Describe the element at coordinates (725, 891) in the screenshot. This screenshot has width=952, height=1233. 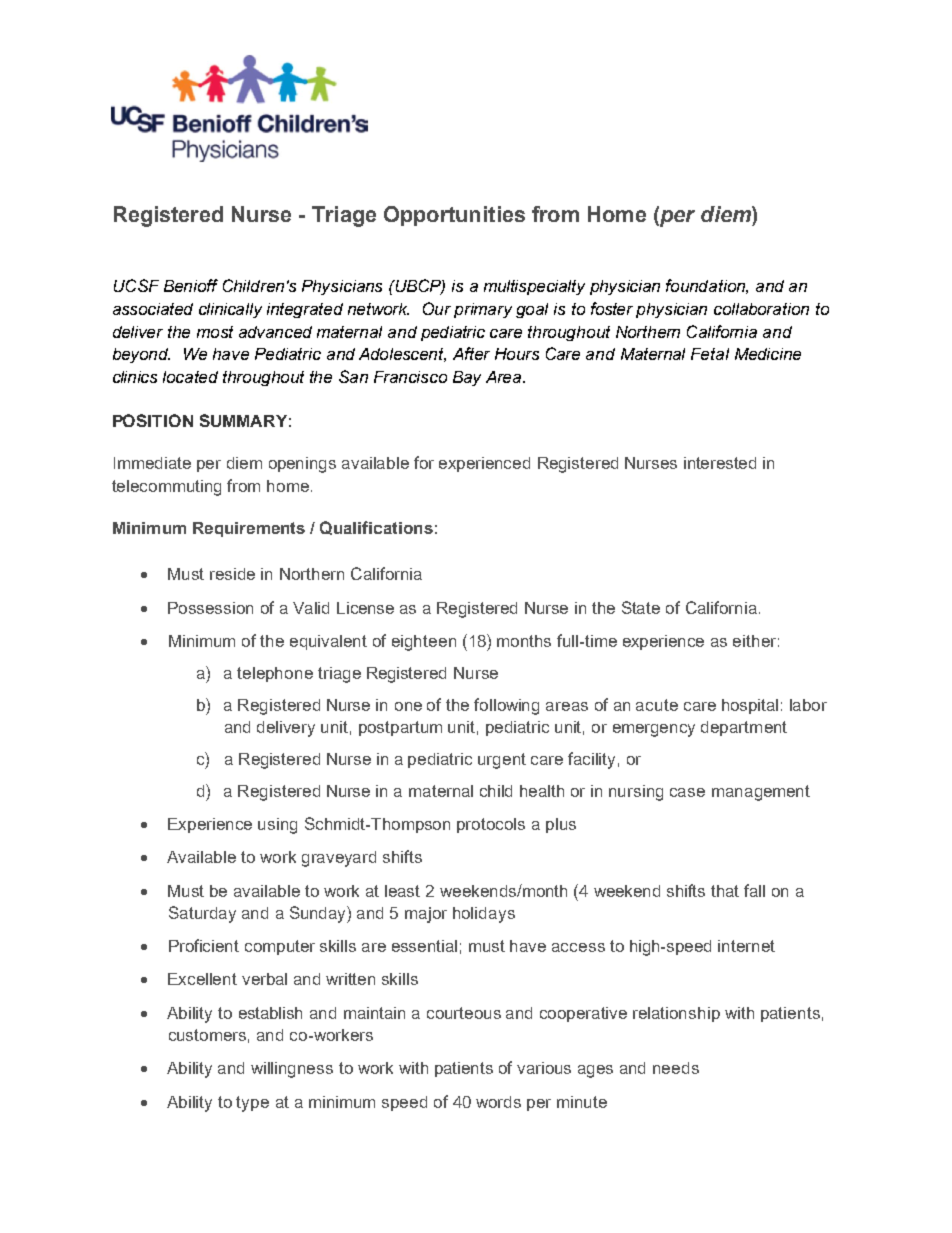
I see `that` at that location.
